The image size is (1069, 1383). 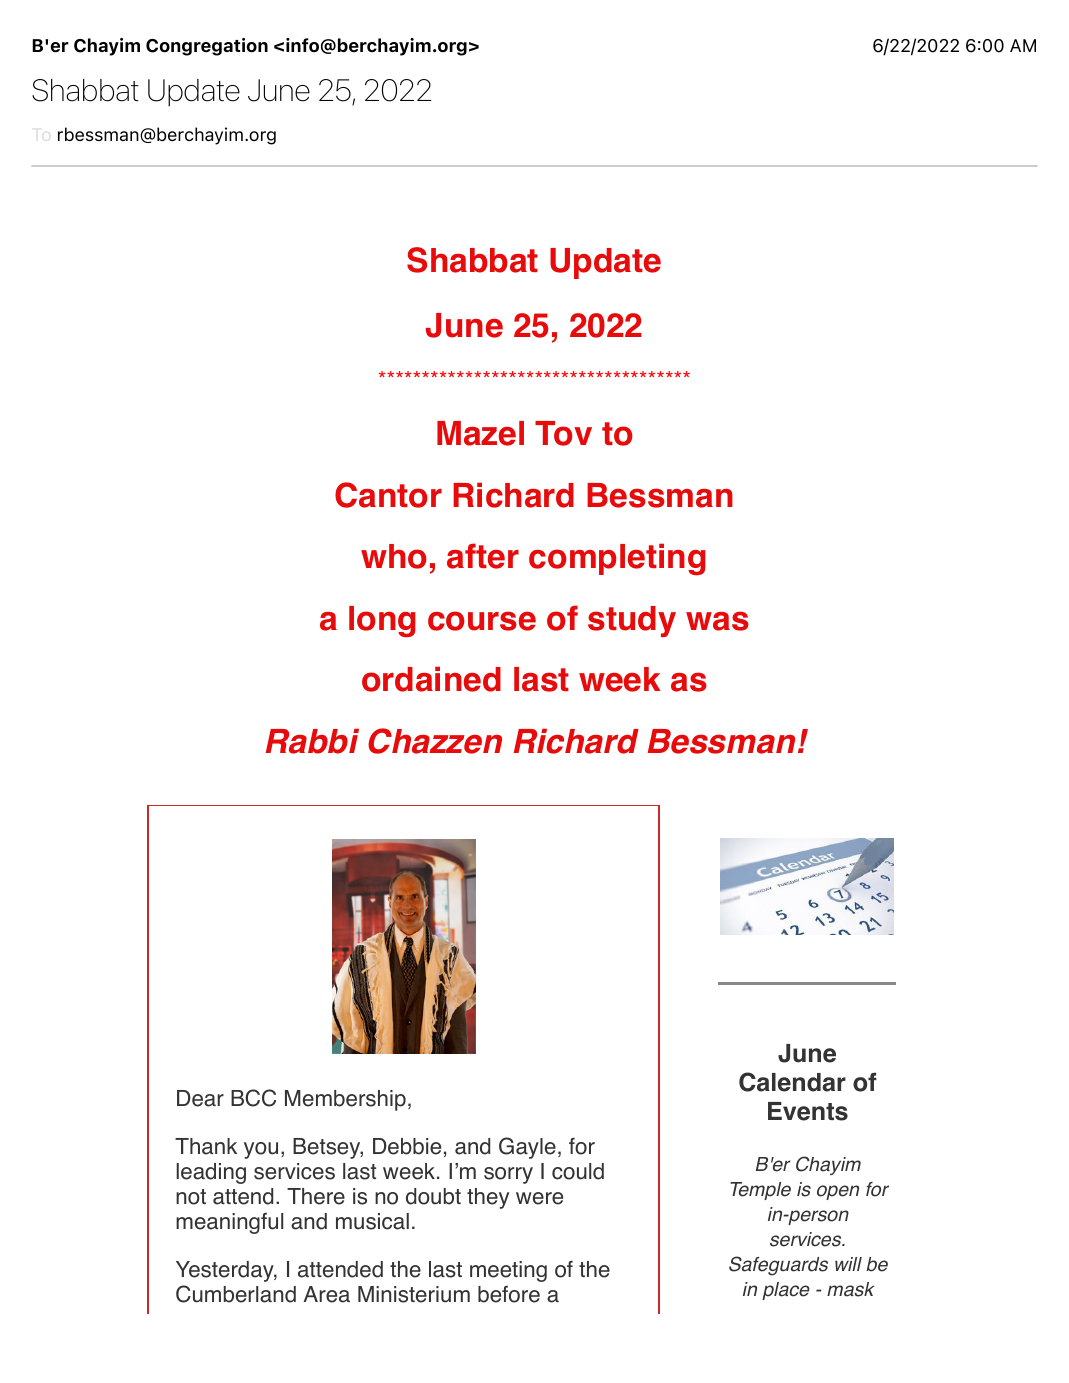 What do you see at coordinates (808, 1111) in the screenshot?
I see `Events` at bounding box center [808, 1111].
